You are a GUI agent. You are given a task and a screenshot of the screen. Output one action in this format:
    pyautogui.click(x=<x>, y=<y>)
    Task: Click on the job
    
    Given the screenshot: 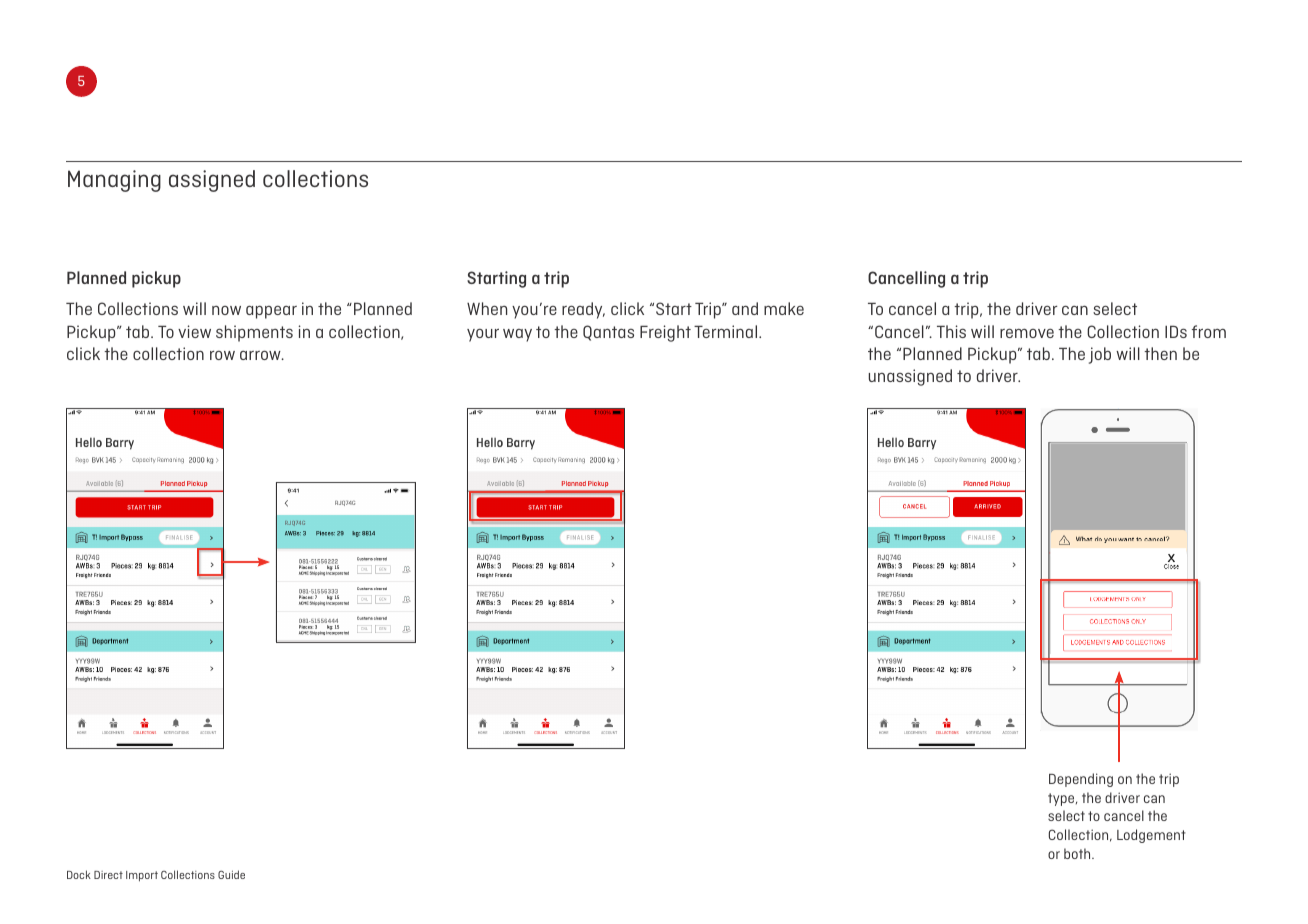 What is the action you would take?
    pyautogui.click(x=1100, y=355)
